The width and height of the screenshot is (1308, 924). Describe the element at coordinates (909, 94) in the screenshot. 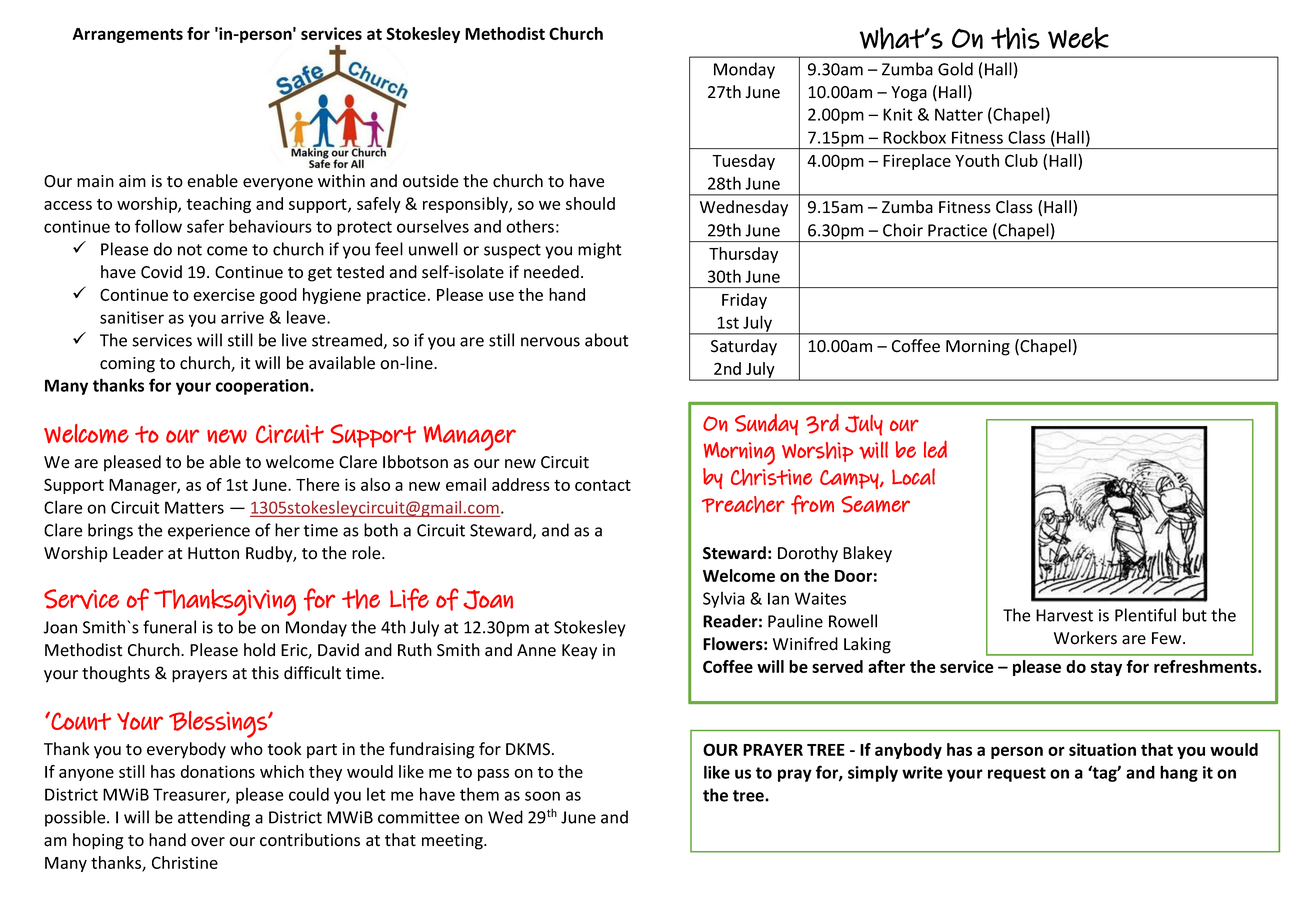

I see `Yoga` at that location.
